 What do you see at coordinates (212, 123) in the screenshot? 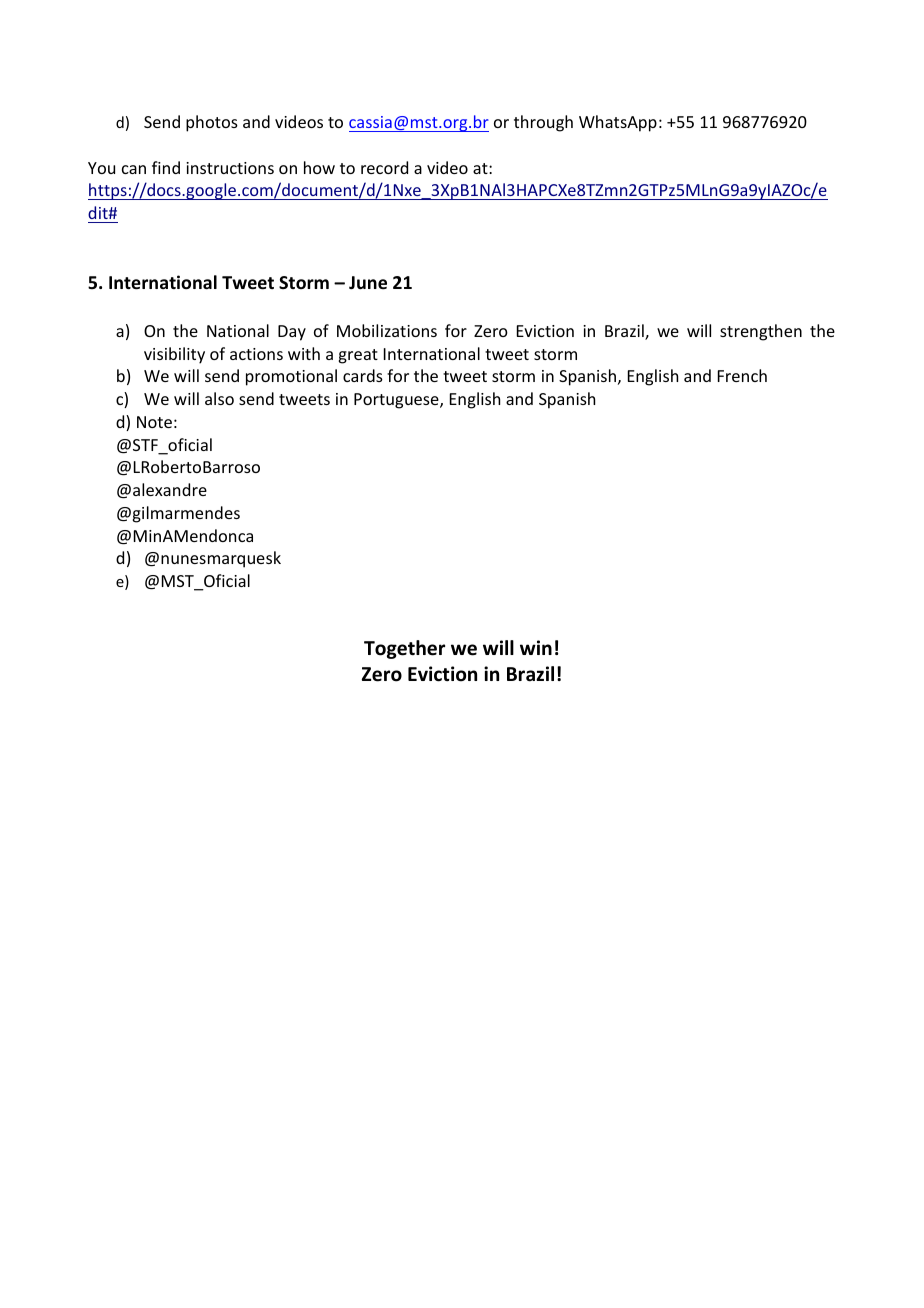
I see `photos` at bounding box center [212, 123].
